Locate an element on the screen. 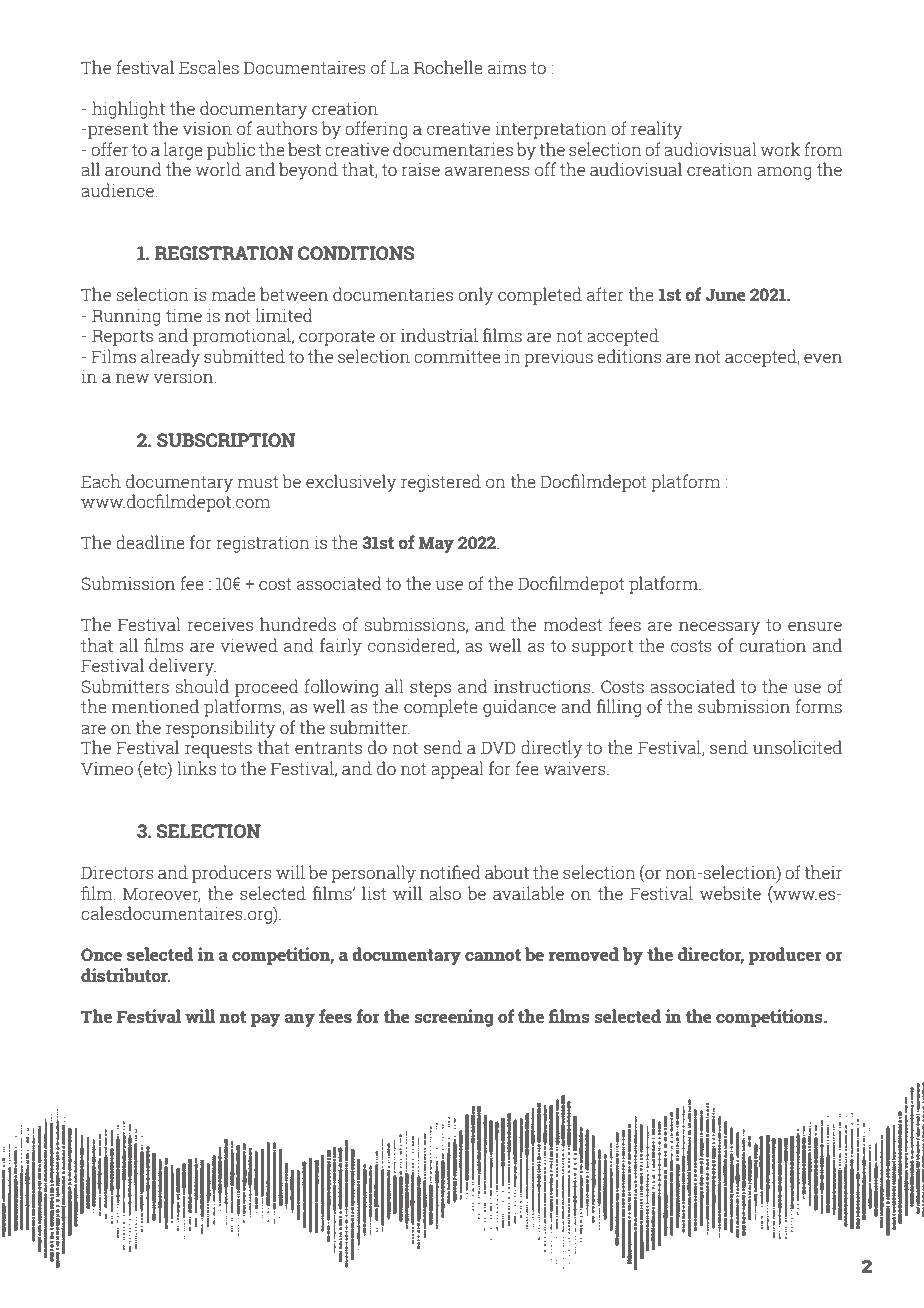 The image size is (924, 1308). distributor is located at coordinates (125, 975).
